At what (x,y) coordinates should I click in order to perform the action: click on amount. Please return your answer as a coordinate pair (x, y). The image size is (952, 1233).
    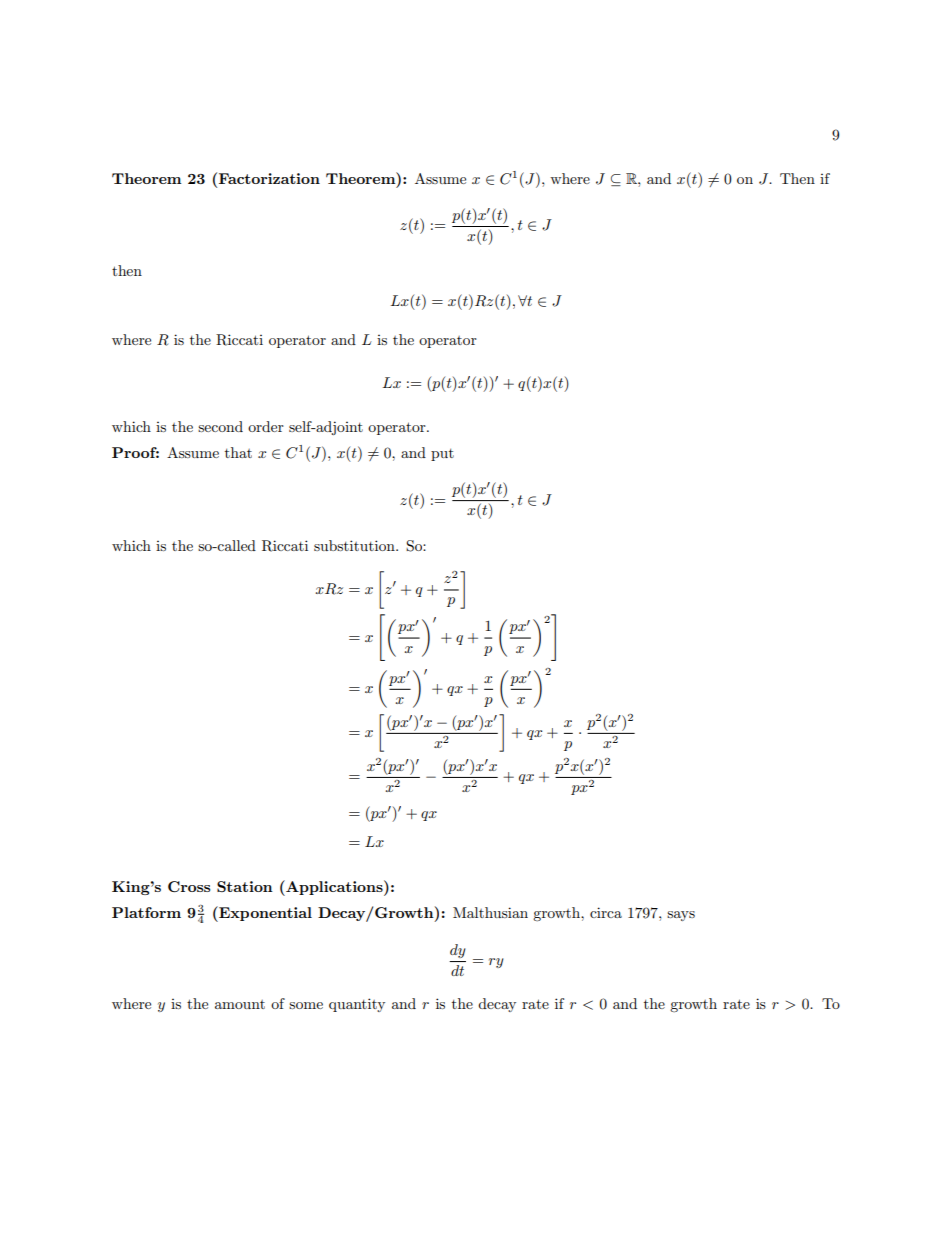
    Looking at the image, I should click on (240, 1004).
